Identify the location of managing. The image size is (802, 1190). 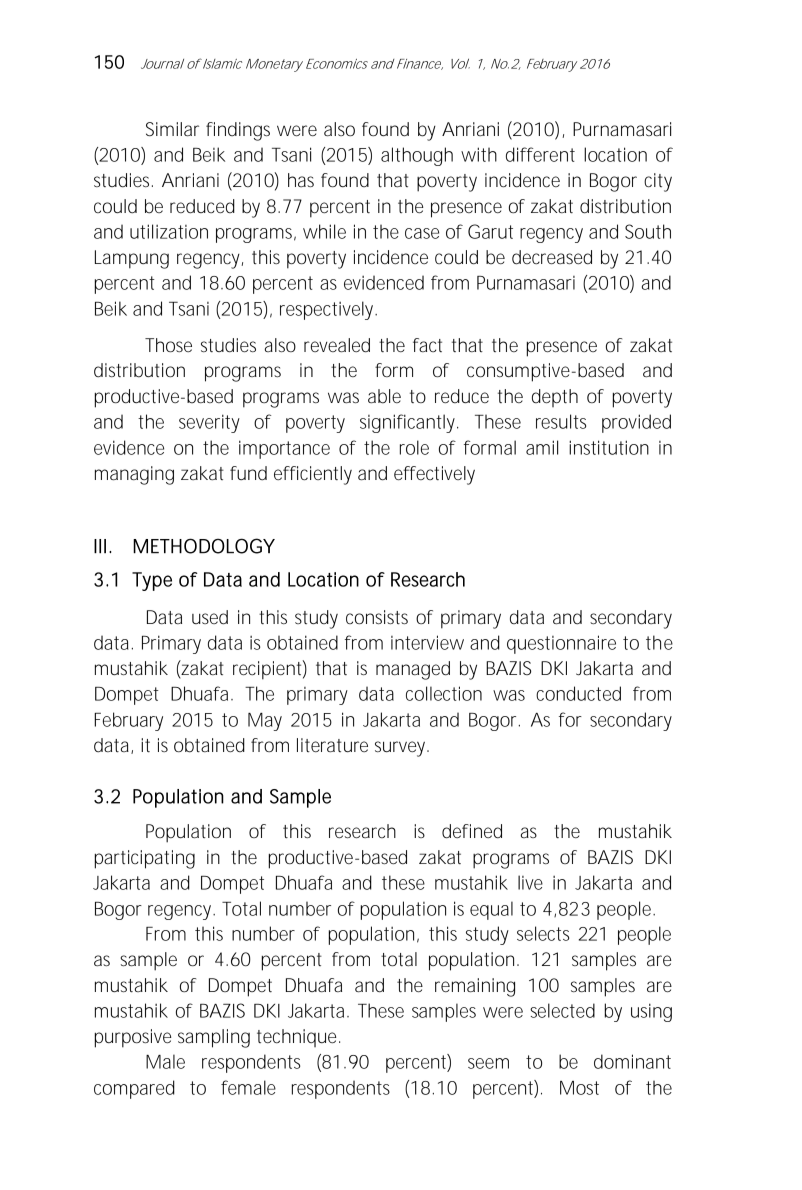
(134, 475).
